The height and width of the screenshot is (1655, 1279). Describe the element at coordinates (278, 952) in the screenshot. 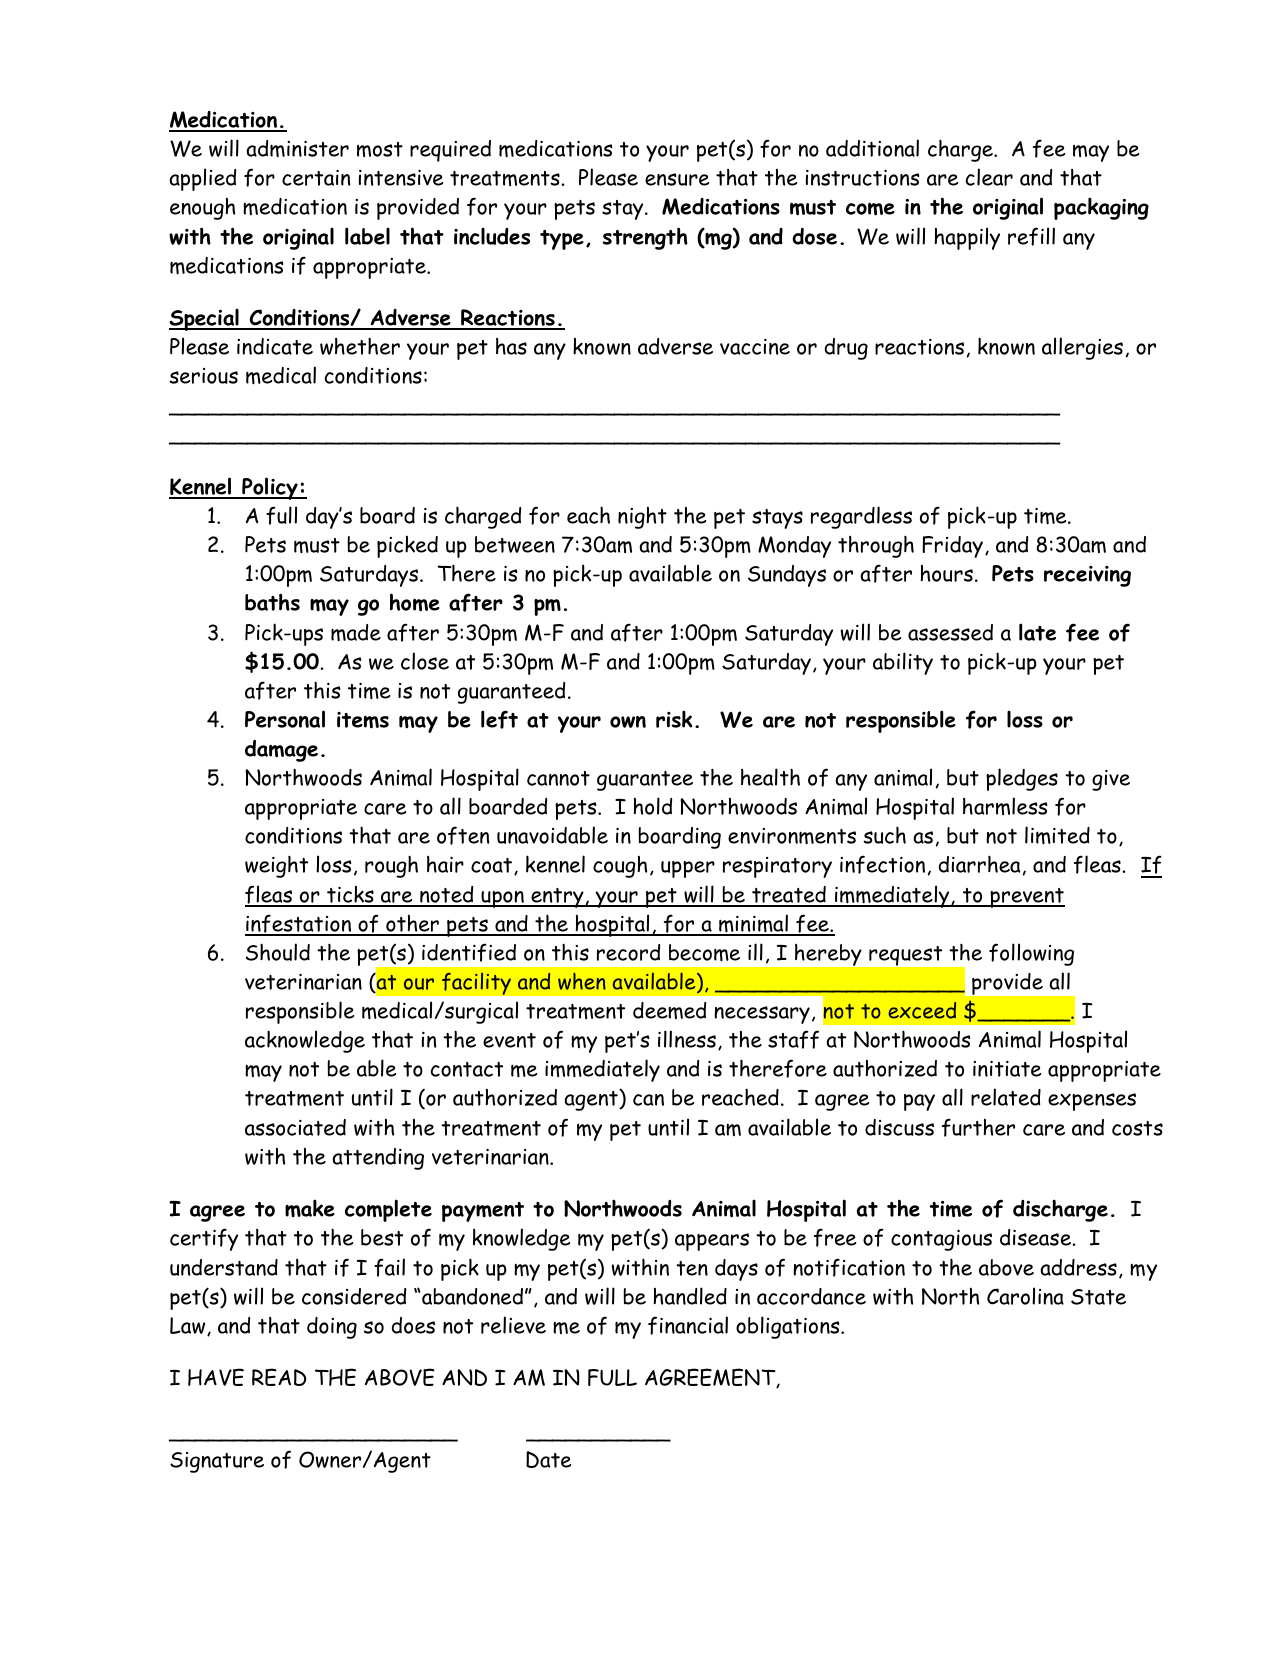

I see `Should` at that location.
